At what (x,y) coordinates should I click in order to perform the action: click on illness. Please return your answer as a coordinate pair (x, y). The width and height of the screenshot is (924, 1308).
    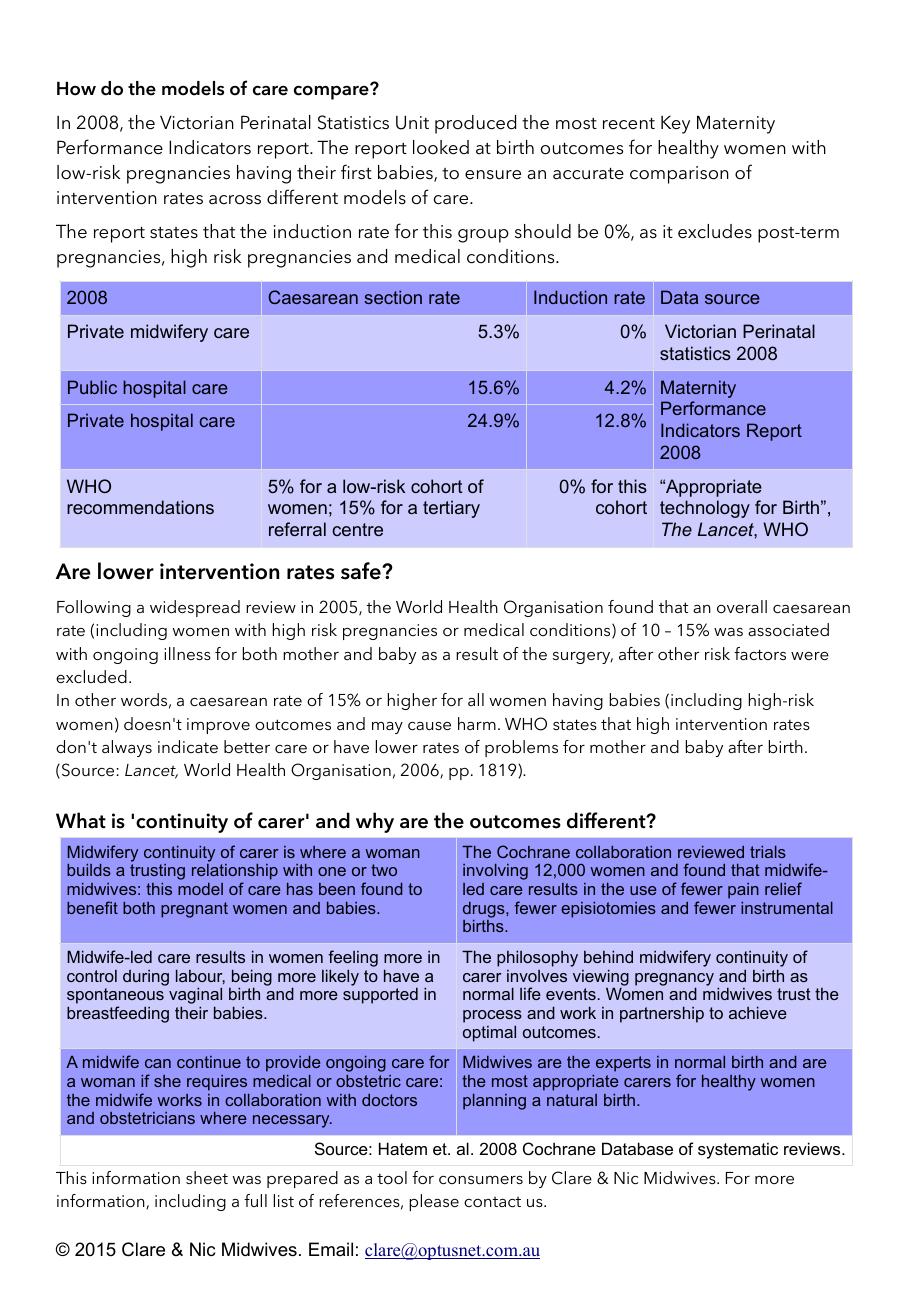
    Looking at the image, I should click on (187, 653).
